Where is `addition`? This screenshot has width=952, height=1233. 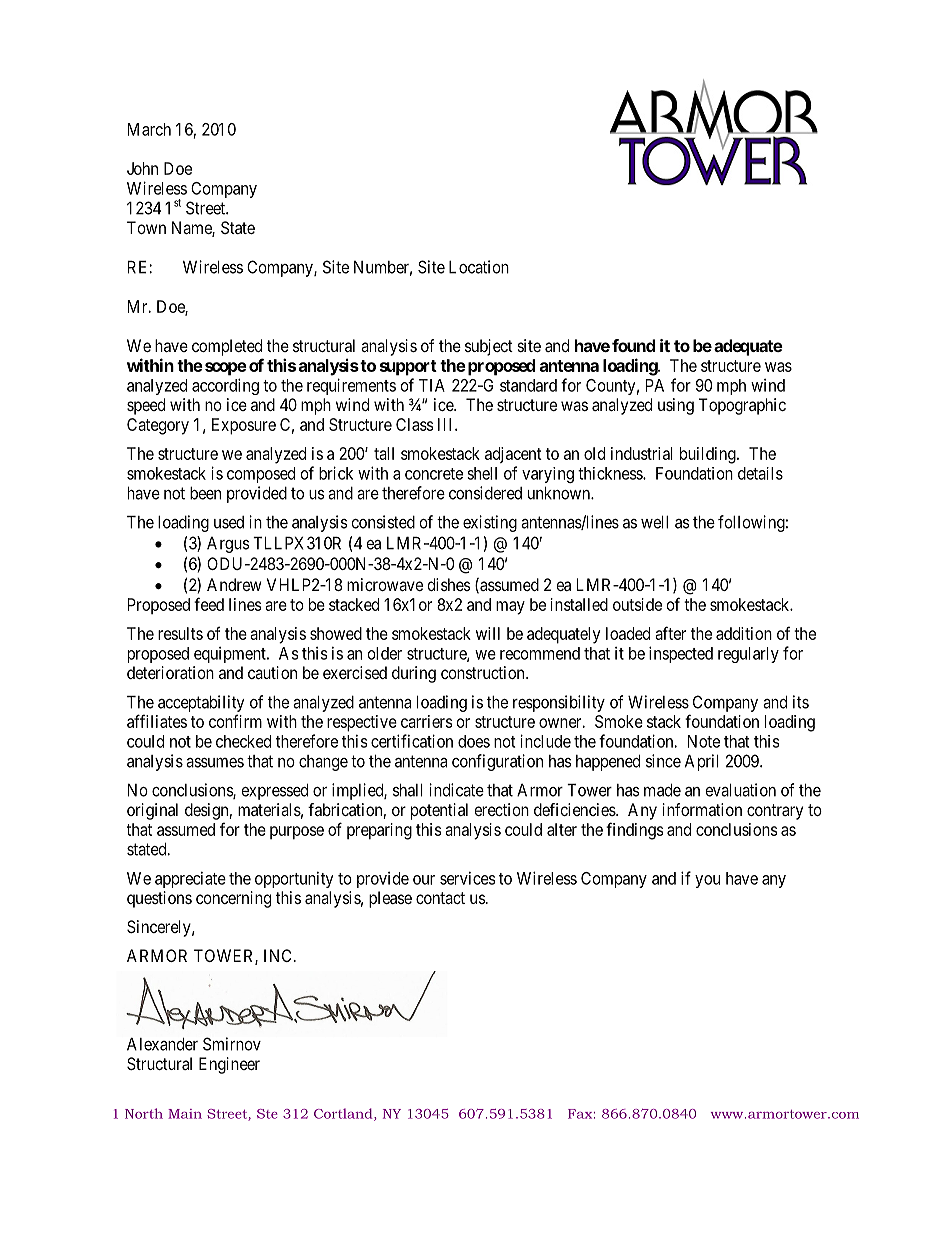
addition is located at coordinates (744, 633).
